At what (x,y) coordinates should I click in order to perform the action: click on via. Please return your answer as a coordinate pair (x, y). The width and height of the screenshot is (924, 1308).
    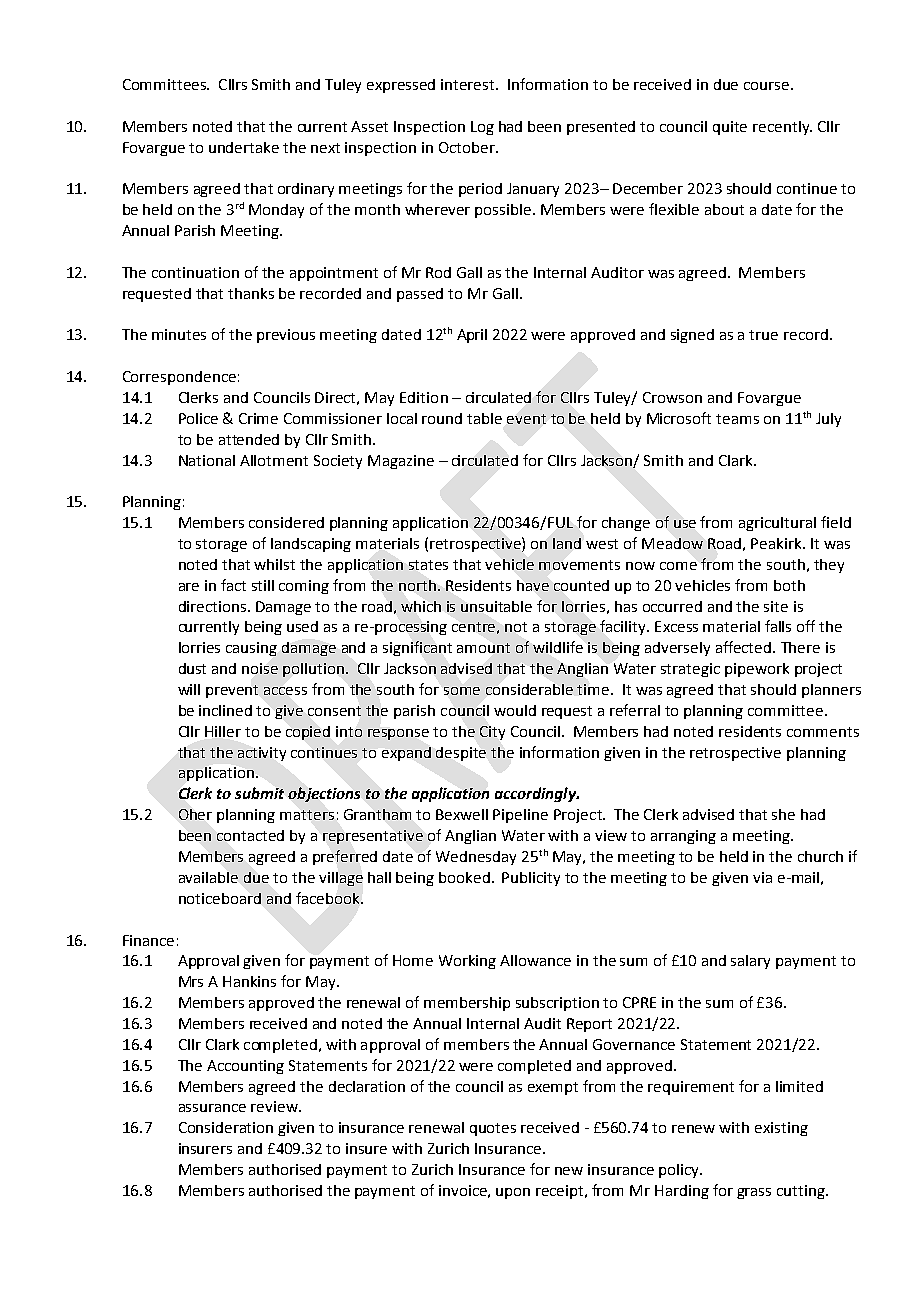
    Looking at the image, I should click on (762, 877).
